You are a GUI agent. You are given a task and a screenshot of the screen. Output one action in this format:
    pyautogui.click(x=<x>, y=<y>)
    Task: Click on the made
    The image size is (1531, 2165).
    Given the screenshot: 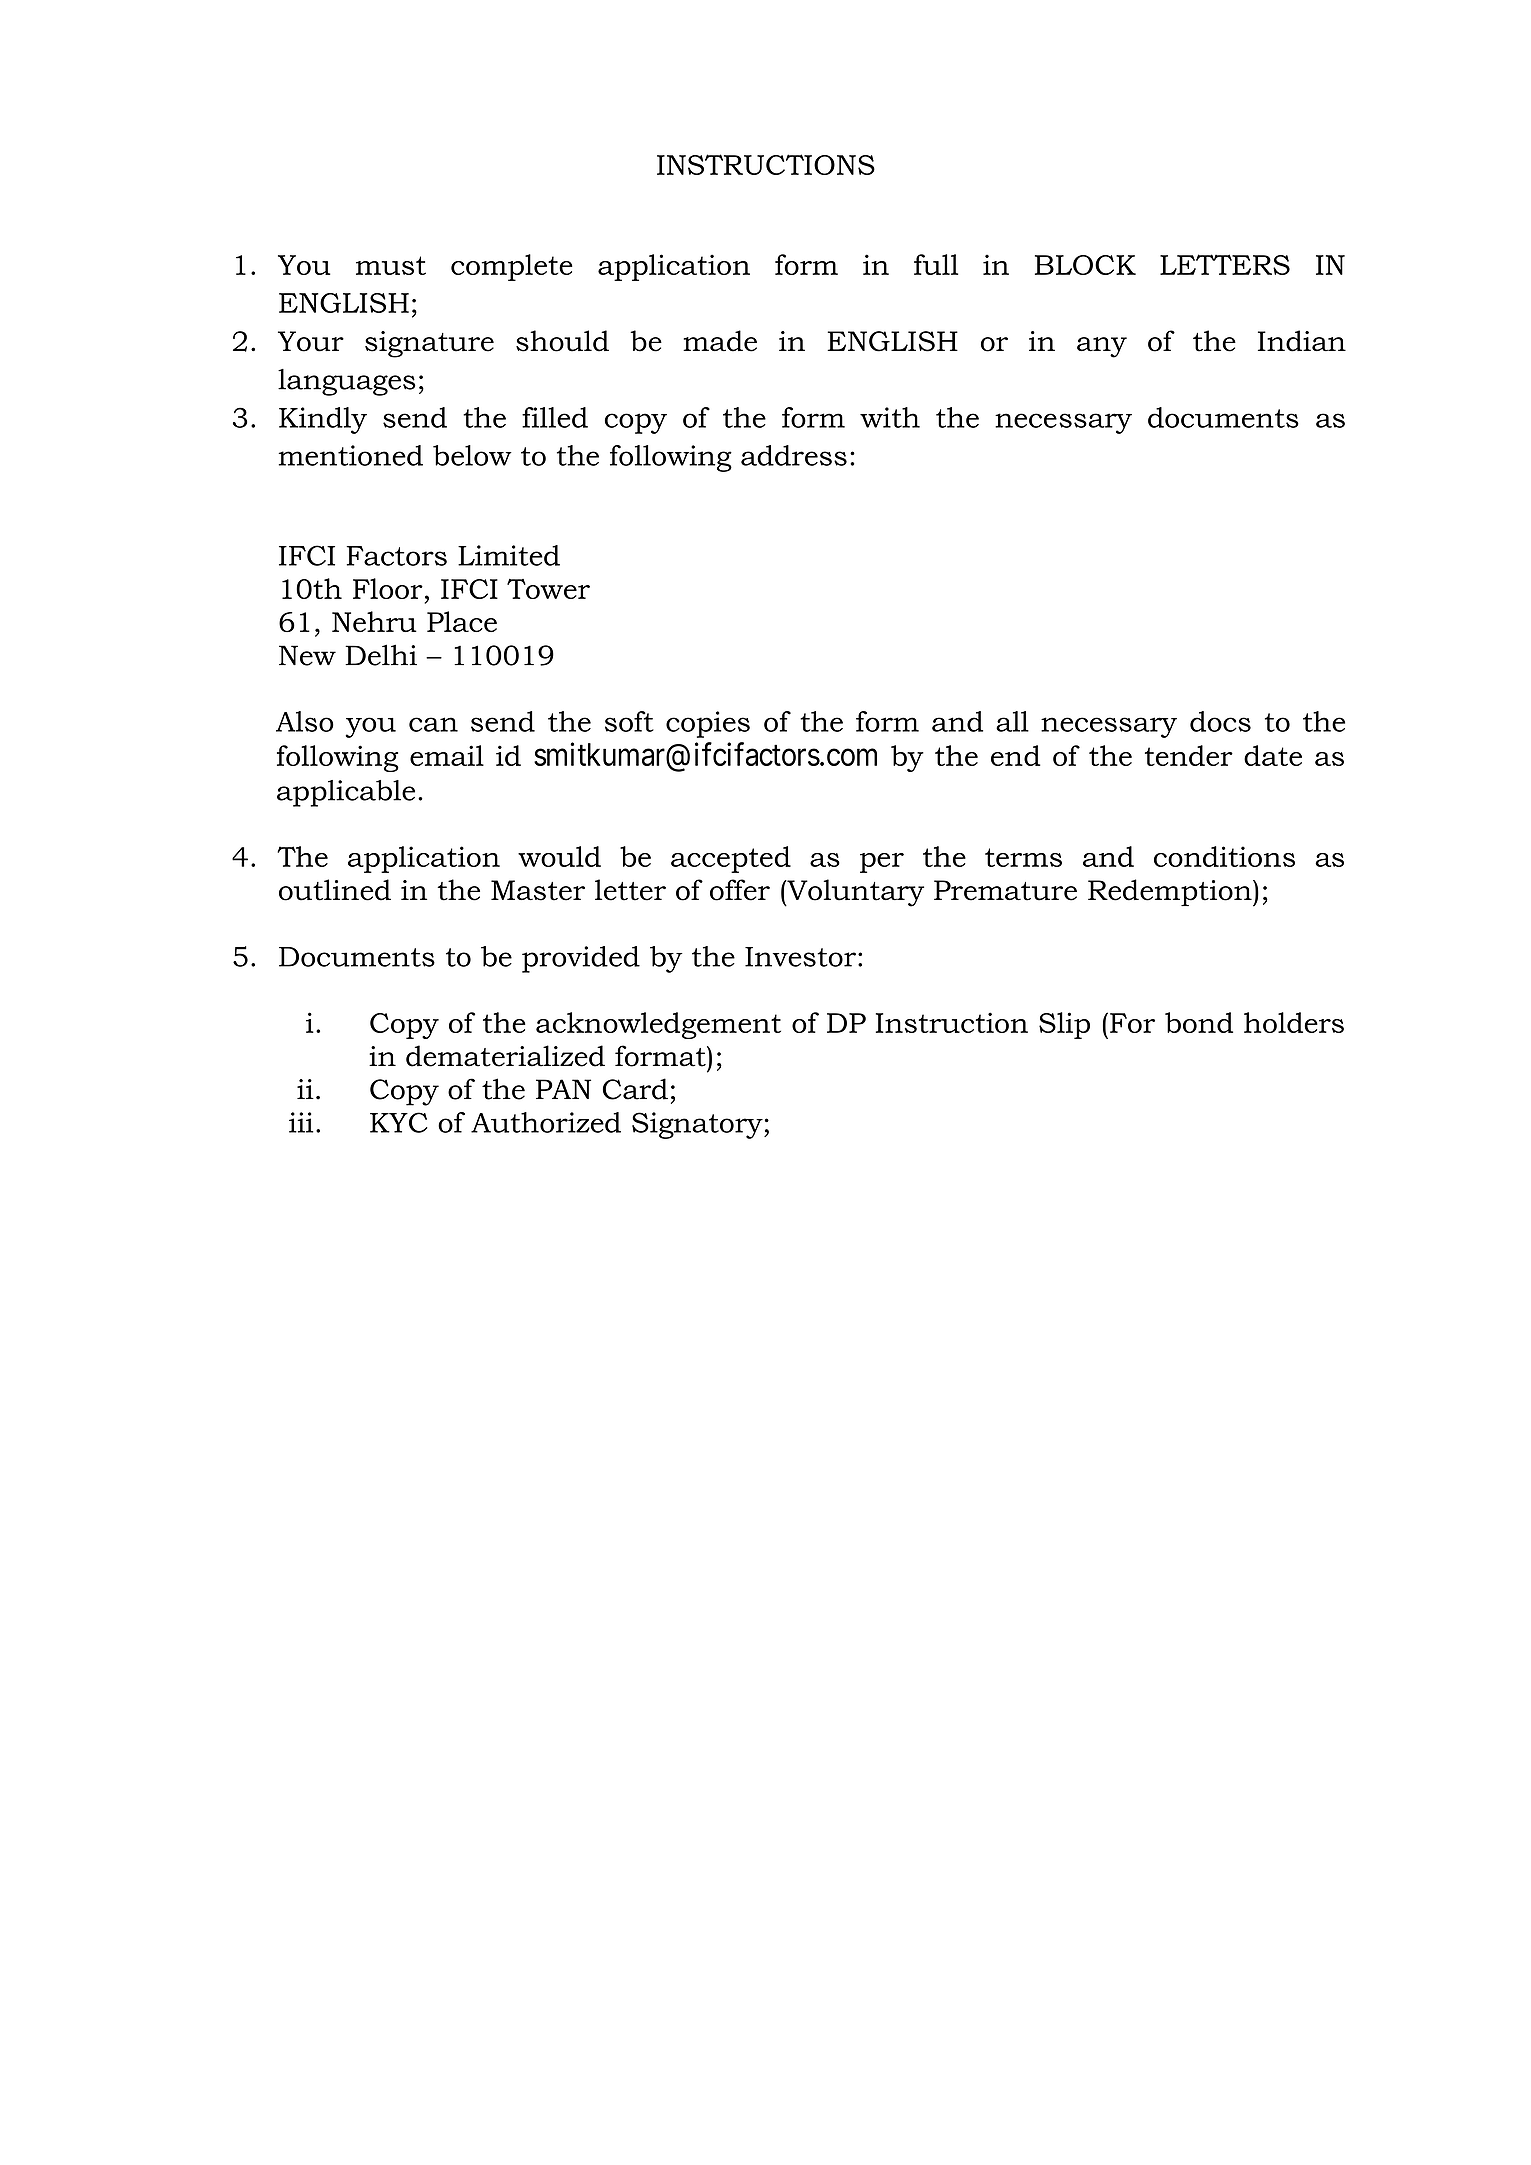 What is the action you would take?
    pyautogui.click(x=720, y=341)
